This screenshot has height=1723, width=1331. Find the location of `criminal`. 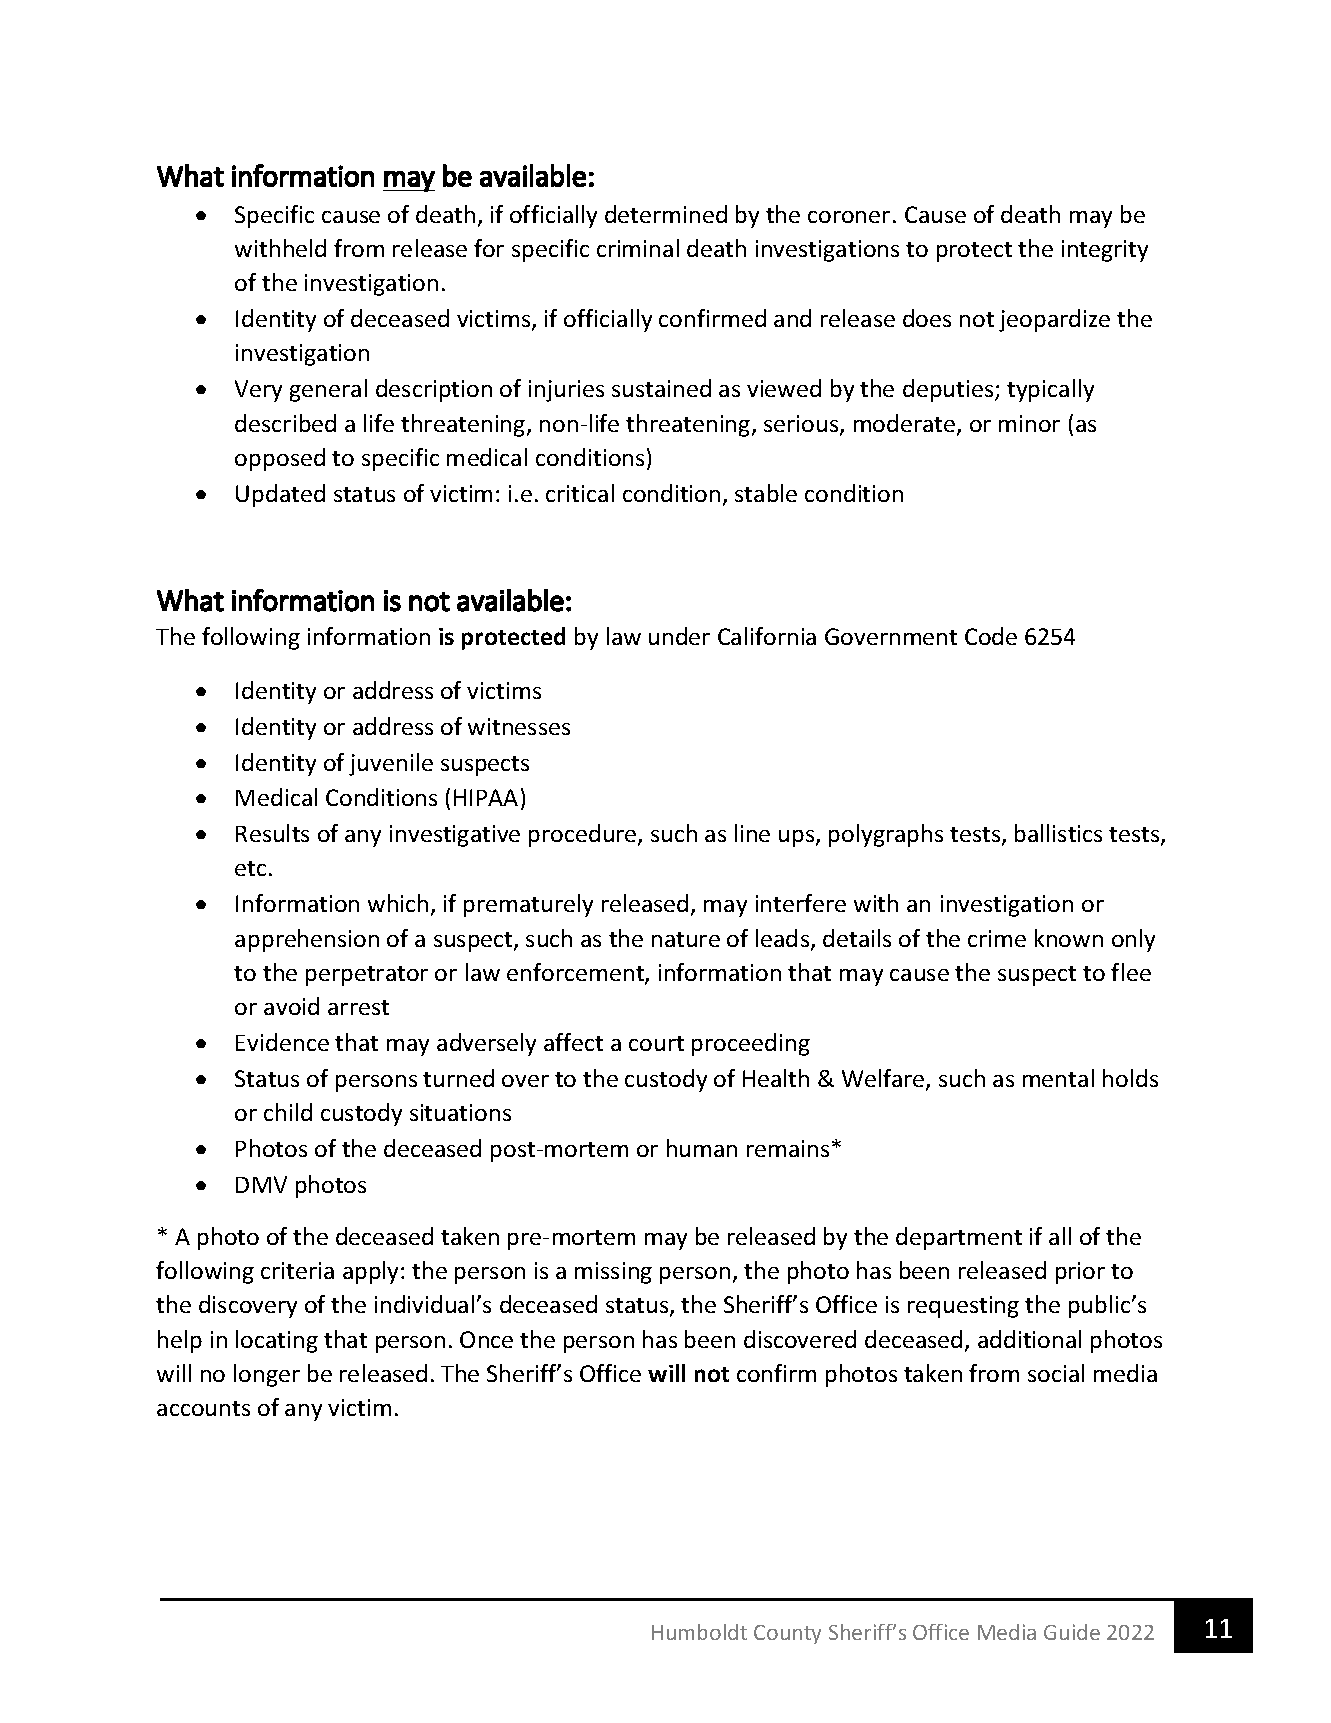

criminal is located at coordinates (638, 248).
